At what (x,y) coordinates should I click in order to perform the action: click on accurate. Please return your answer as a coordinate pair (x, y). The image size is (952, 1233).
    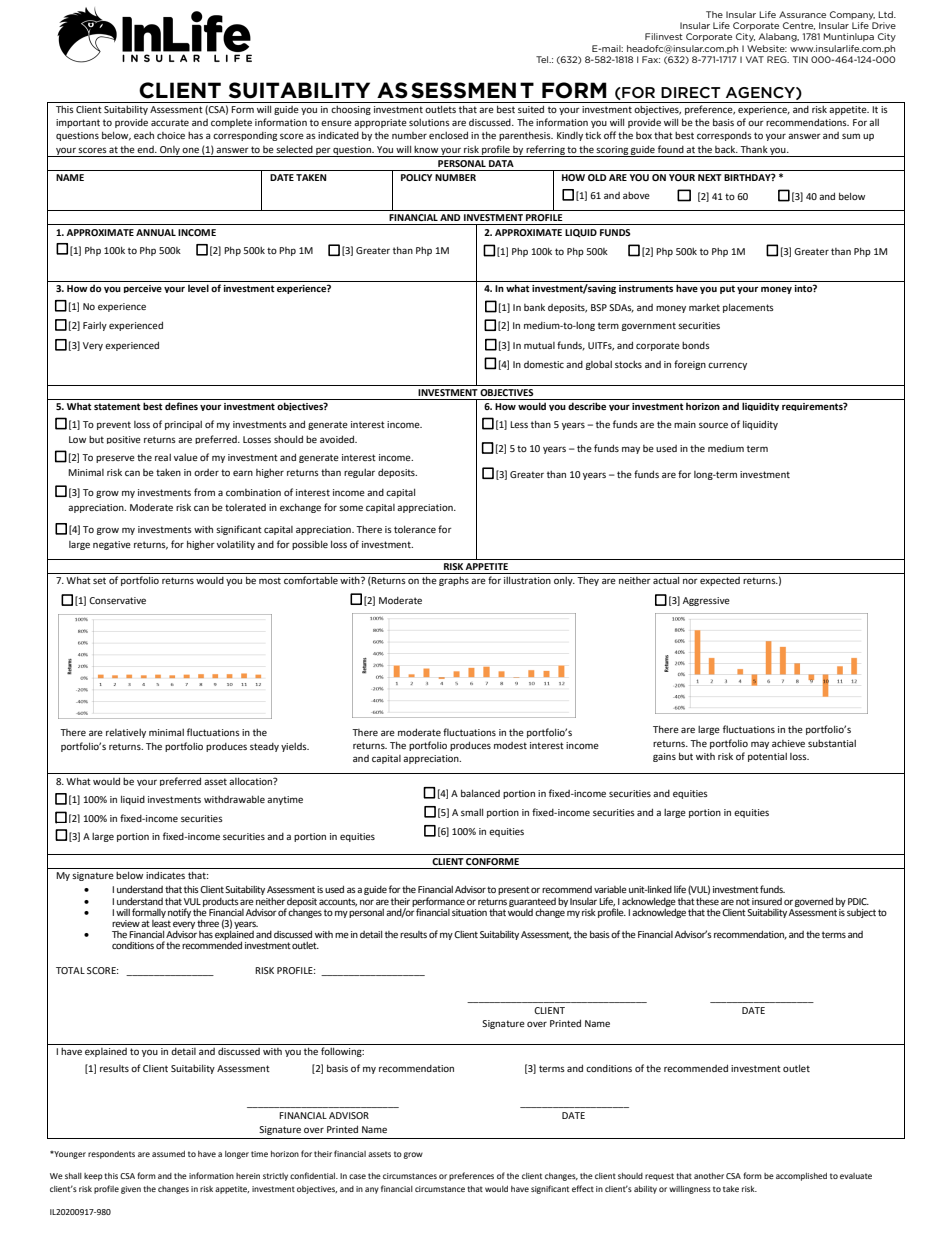
    Looking at the image, I should click on (170, 122).
